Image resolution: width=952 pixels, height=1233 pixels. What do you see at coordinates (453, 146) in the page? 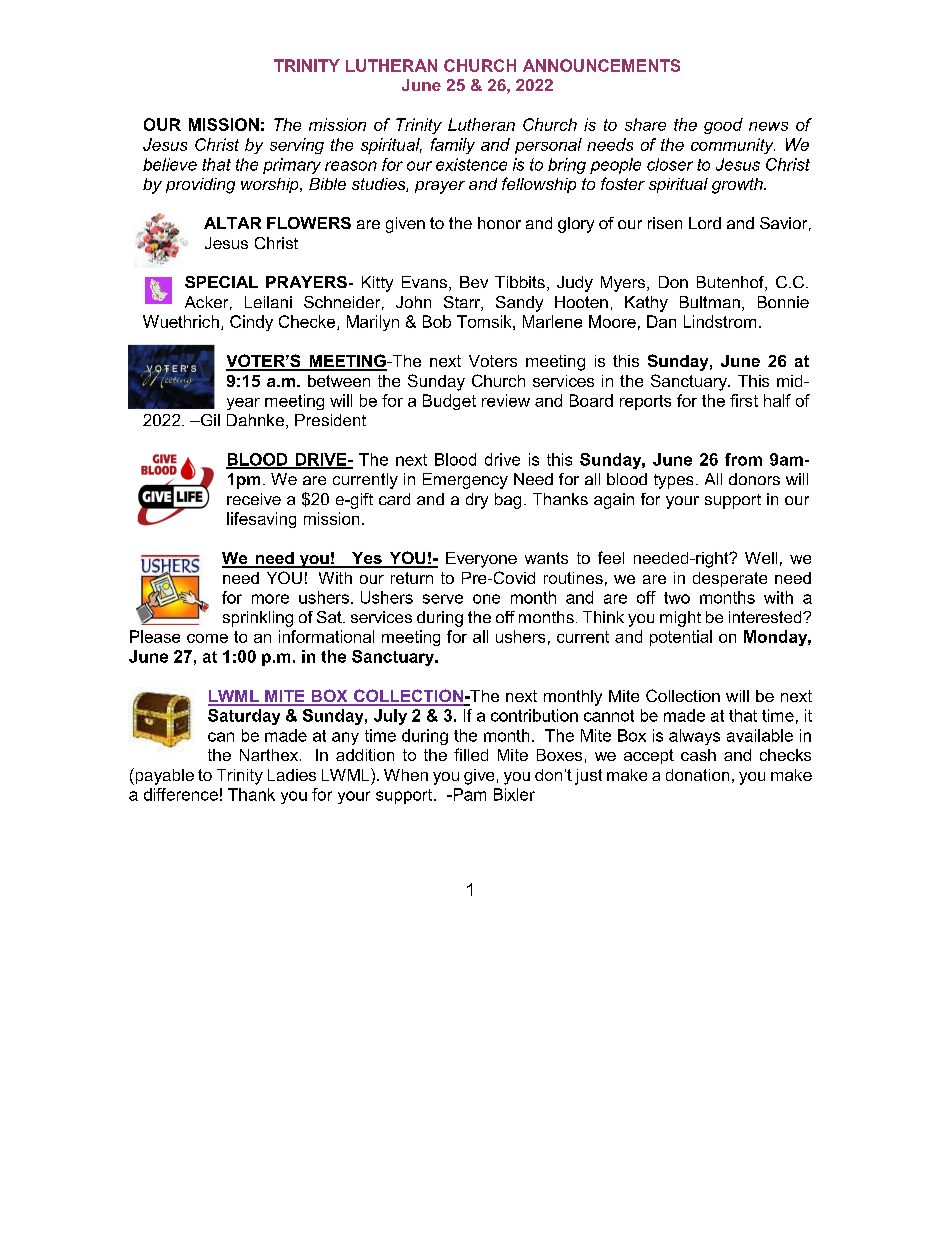
I see `family` at bounding box center [453, 146].
